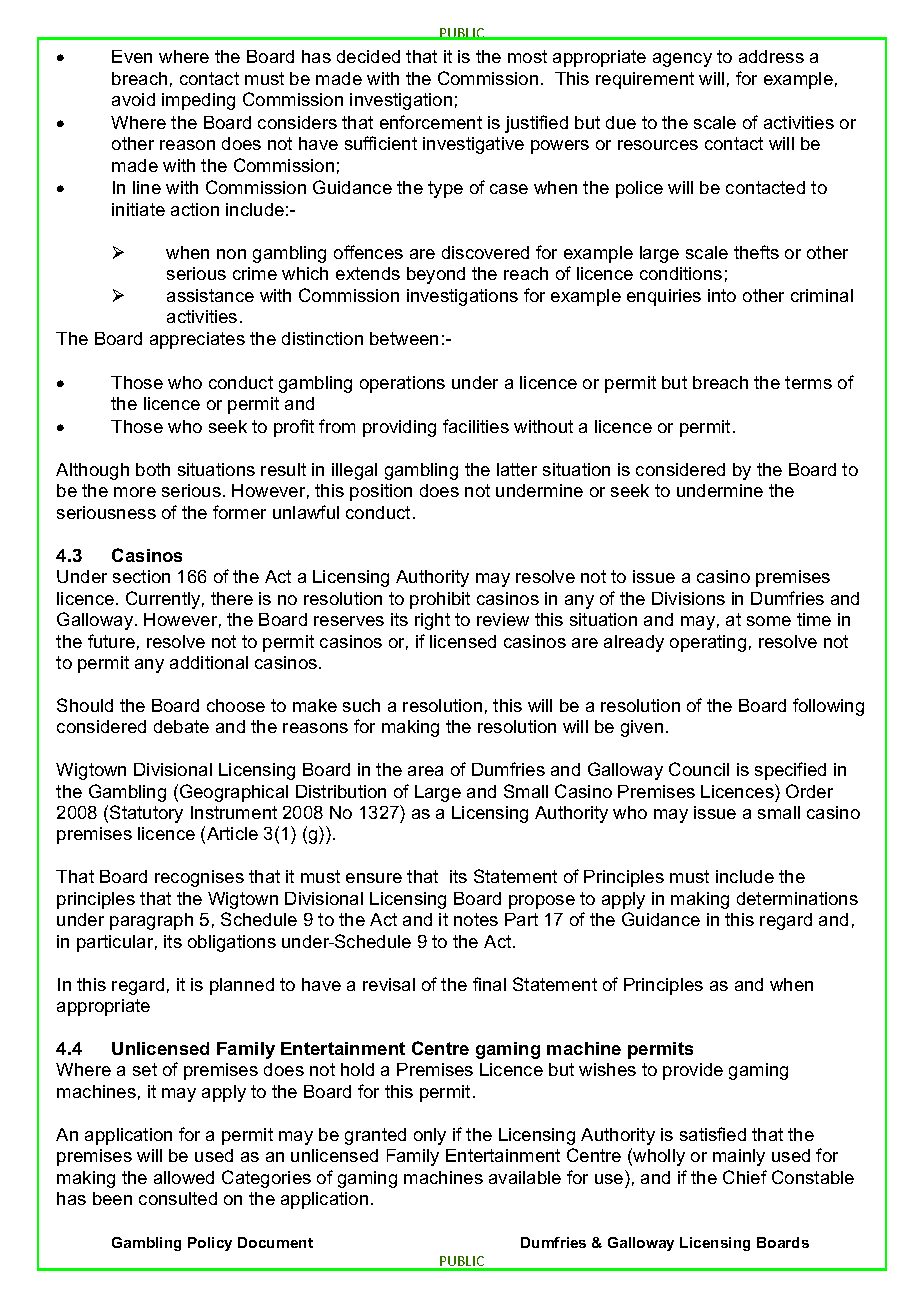 The height and width of the screenshot is (1308, 924). What do you see at coordinates (809, 791) in the screenshot?
I see `Order` at bounding box center [809, 791].
